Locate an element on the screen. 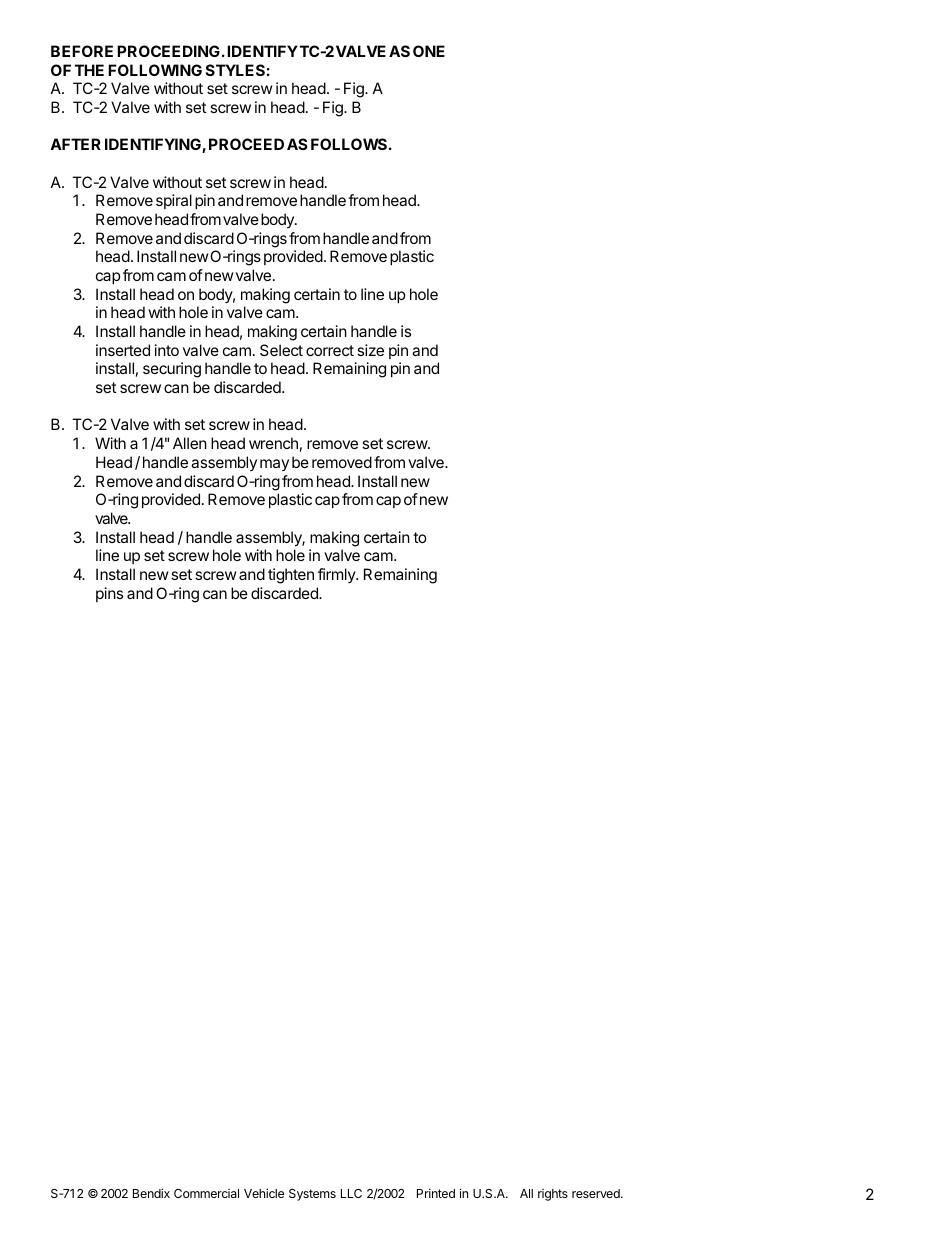 The height and width of the screenshot is (1233, 952). Commercial is located at coordinates (206, 1193).
